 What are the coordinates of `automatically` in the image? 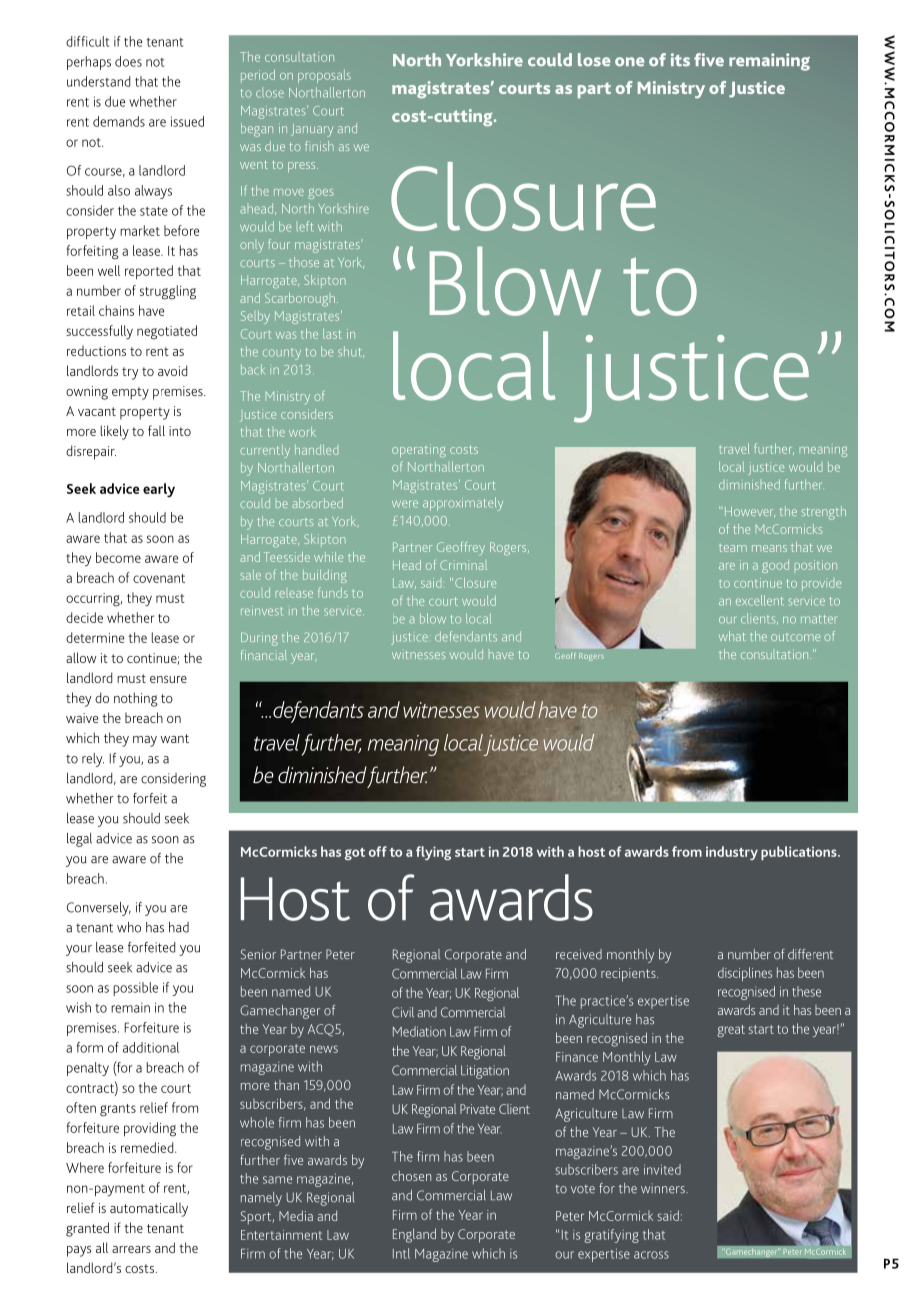 It's located at (149, 1209).
